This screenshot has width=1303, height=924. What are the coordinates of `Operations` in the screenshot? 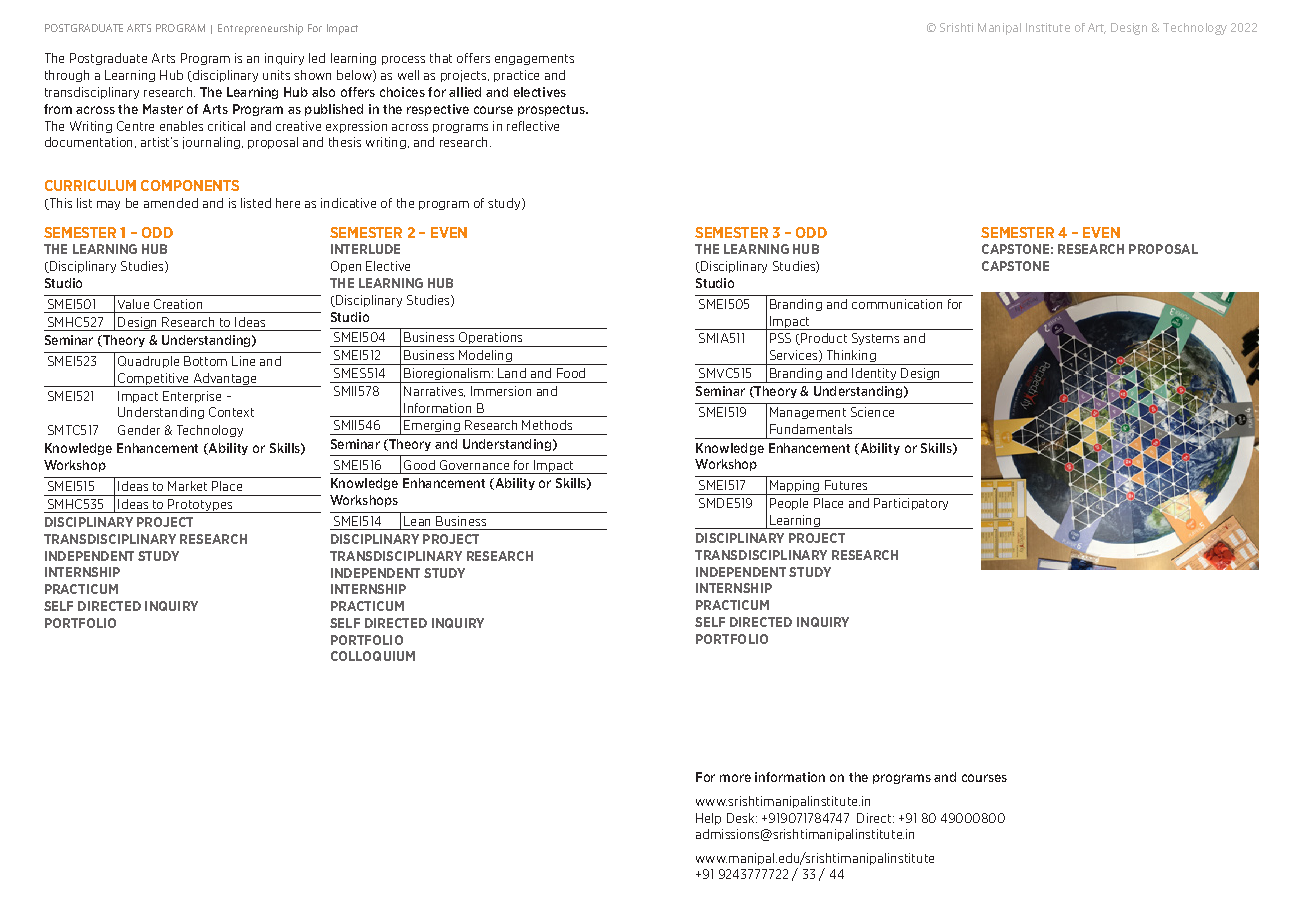 It's located at (491, 339).
